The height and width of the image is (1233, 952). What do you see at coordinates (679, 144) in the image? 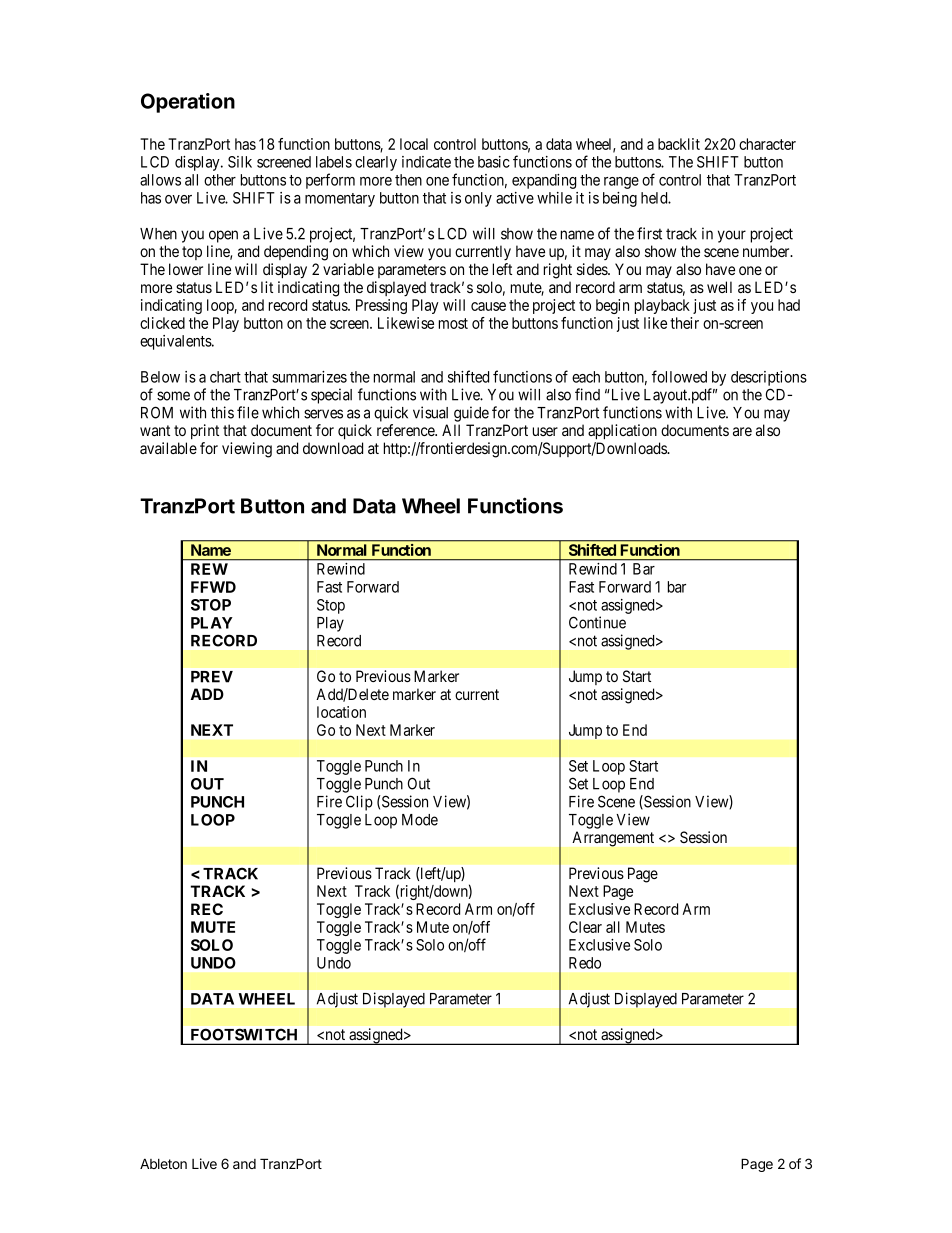
I see `backlit` at bounding box center [679, 144].
